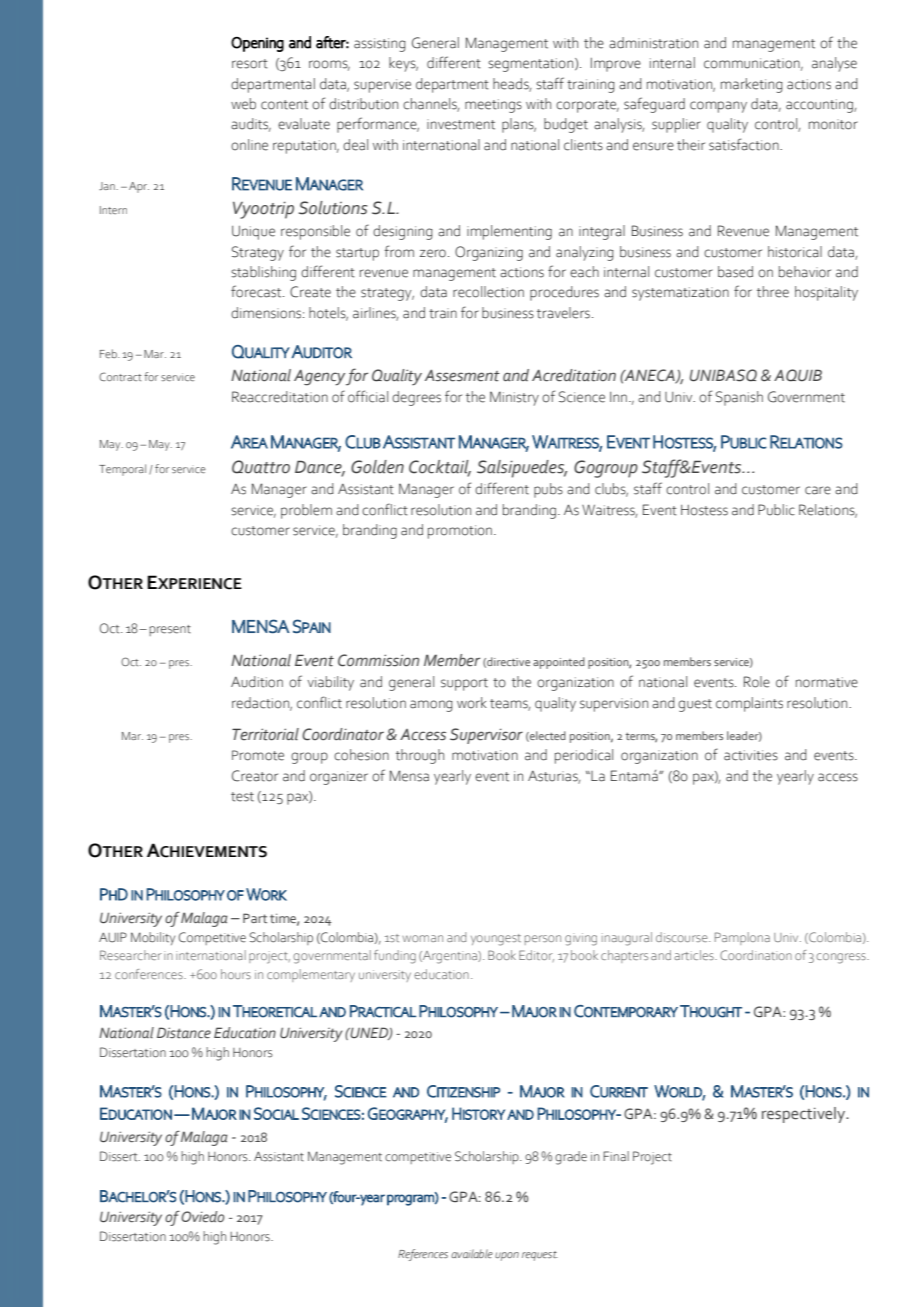 The image size is (924, 1308). Describe the element at coordinates (739, 398) in the document. I see `Spanish` at that location.
